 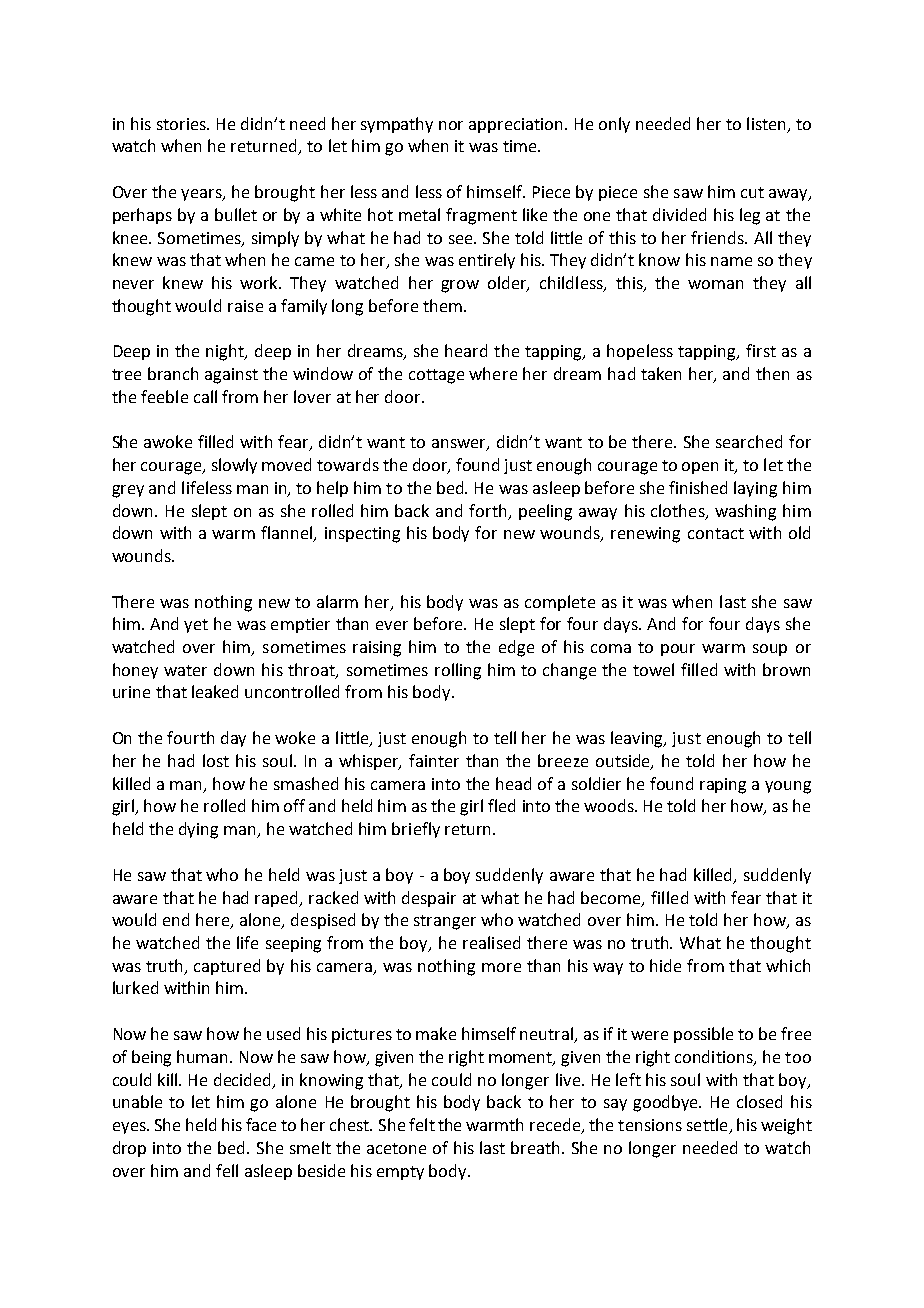 What do you see at coordinates (466, 350) in the screenshot?
I see `heard` at bounding box center [466, 350].
